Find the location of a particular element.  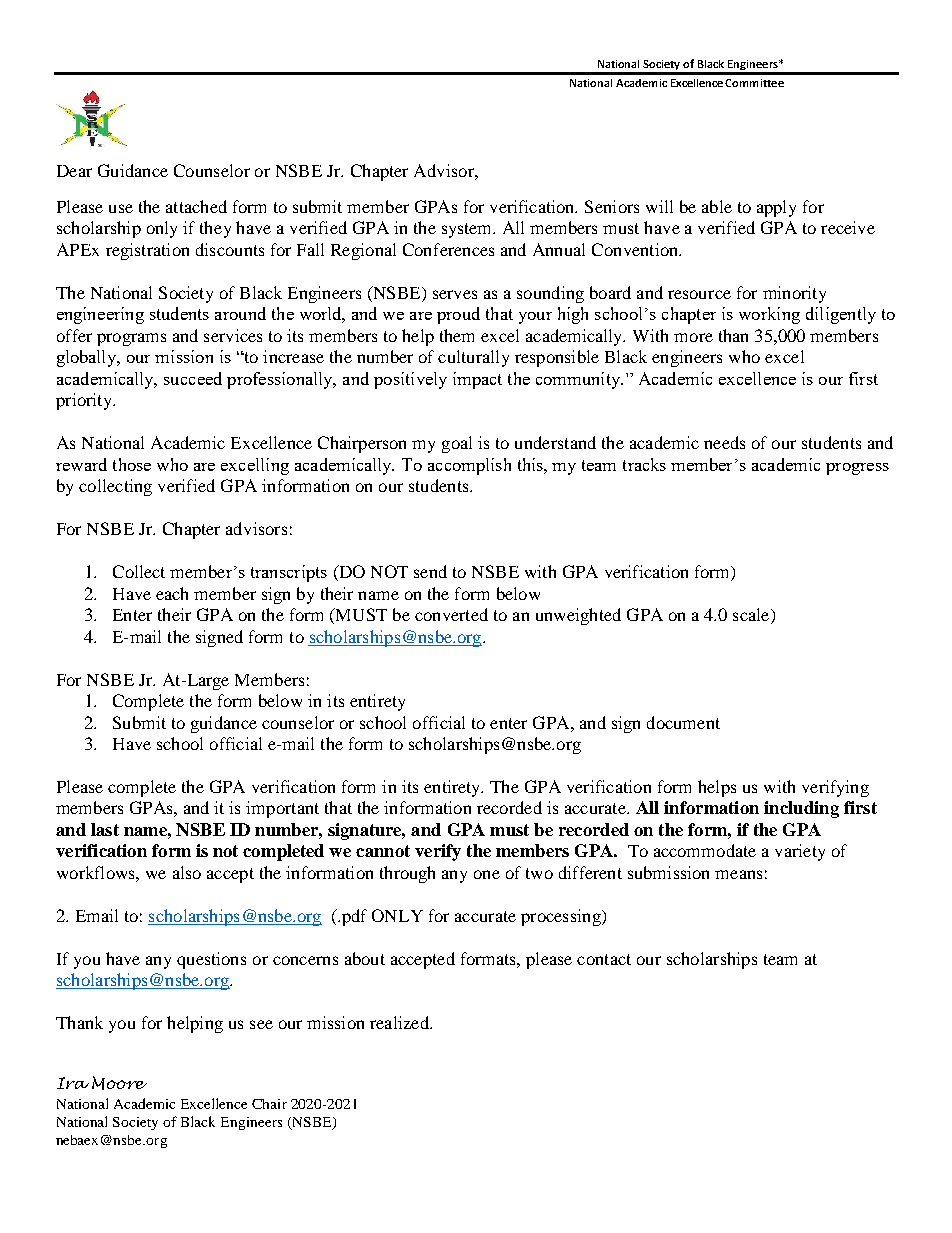

impact is located at coordinates (477, 380).
